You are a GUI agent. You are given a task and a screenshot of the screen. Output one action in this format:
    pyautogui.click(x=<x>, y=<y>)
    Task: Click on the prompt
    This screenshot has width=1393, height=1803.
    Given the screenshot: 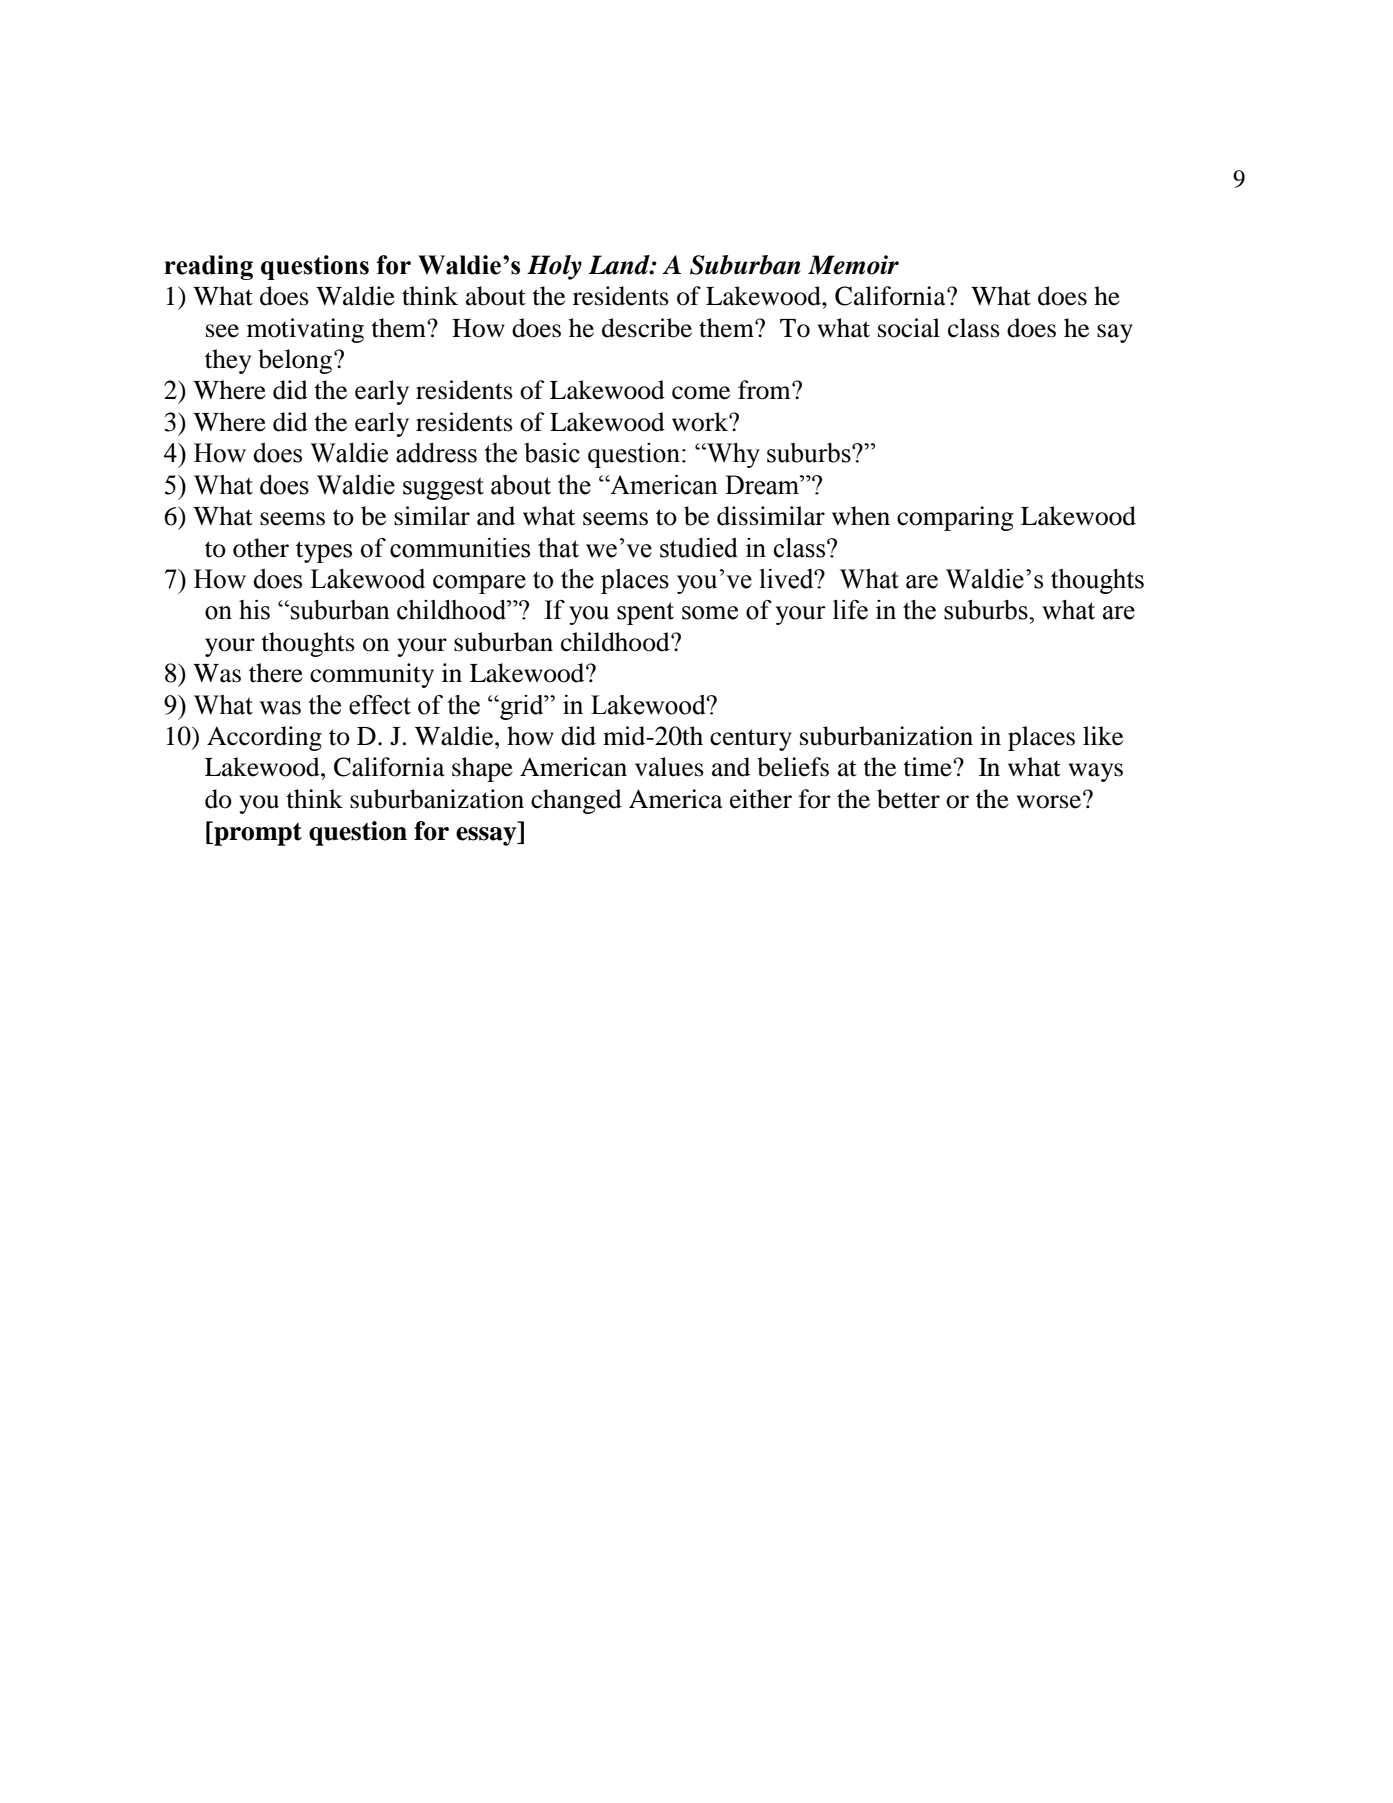 What is the action you would take?
    pyautogui.click(x=257, y=833)
